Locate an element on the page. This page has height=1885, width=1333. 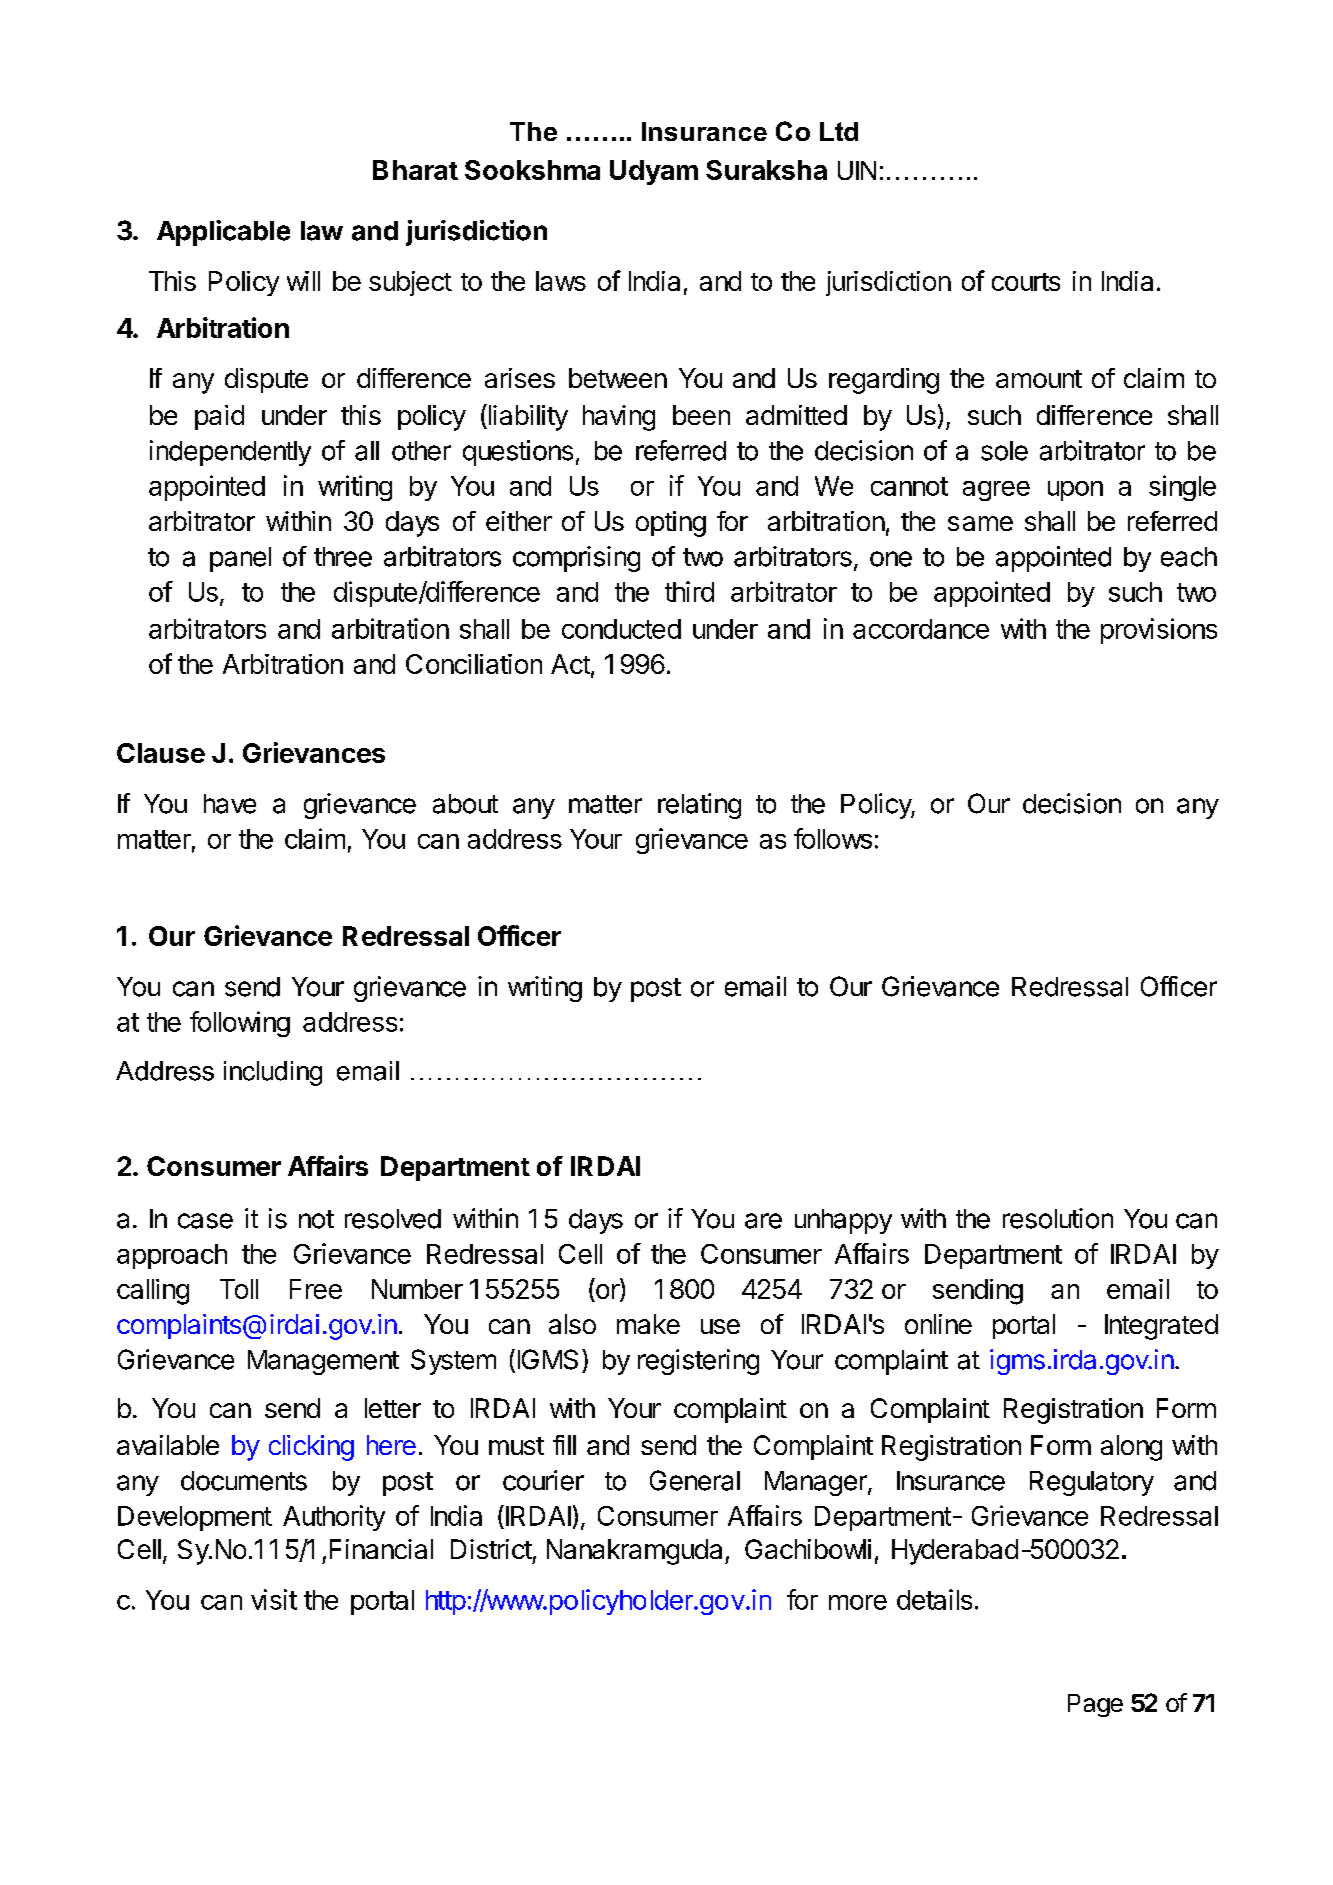
Applicable is located at coordinates (223, 233).
